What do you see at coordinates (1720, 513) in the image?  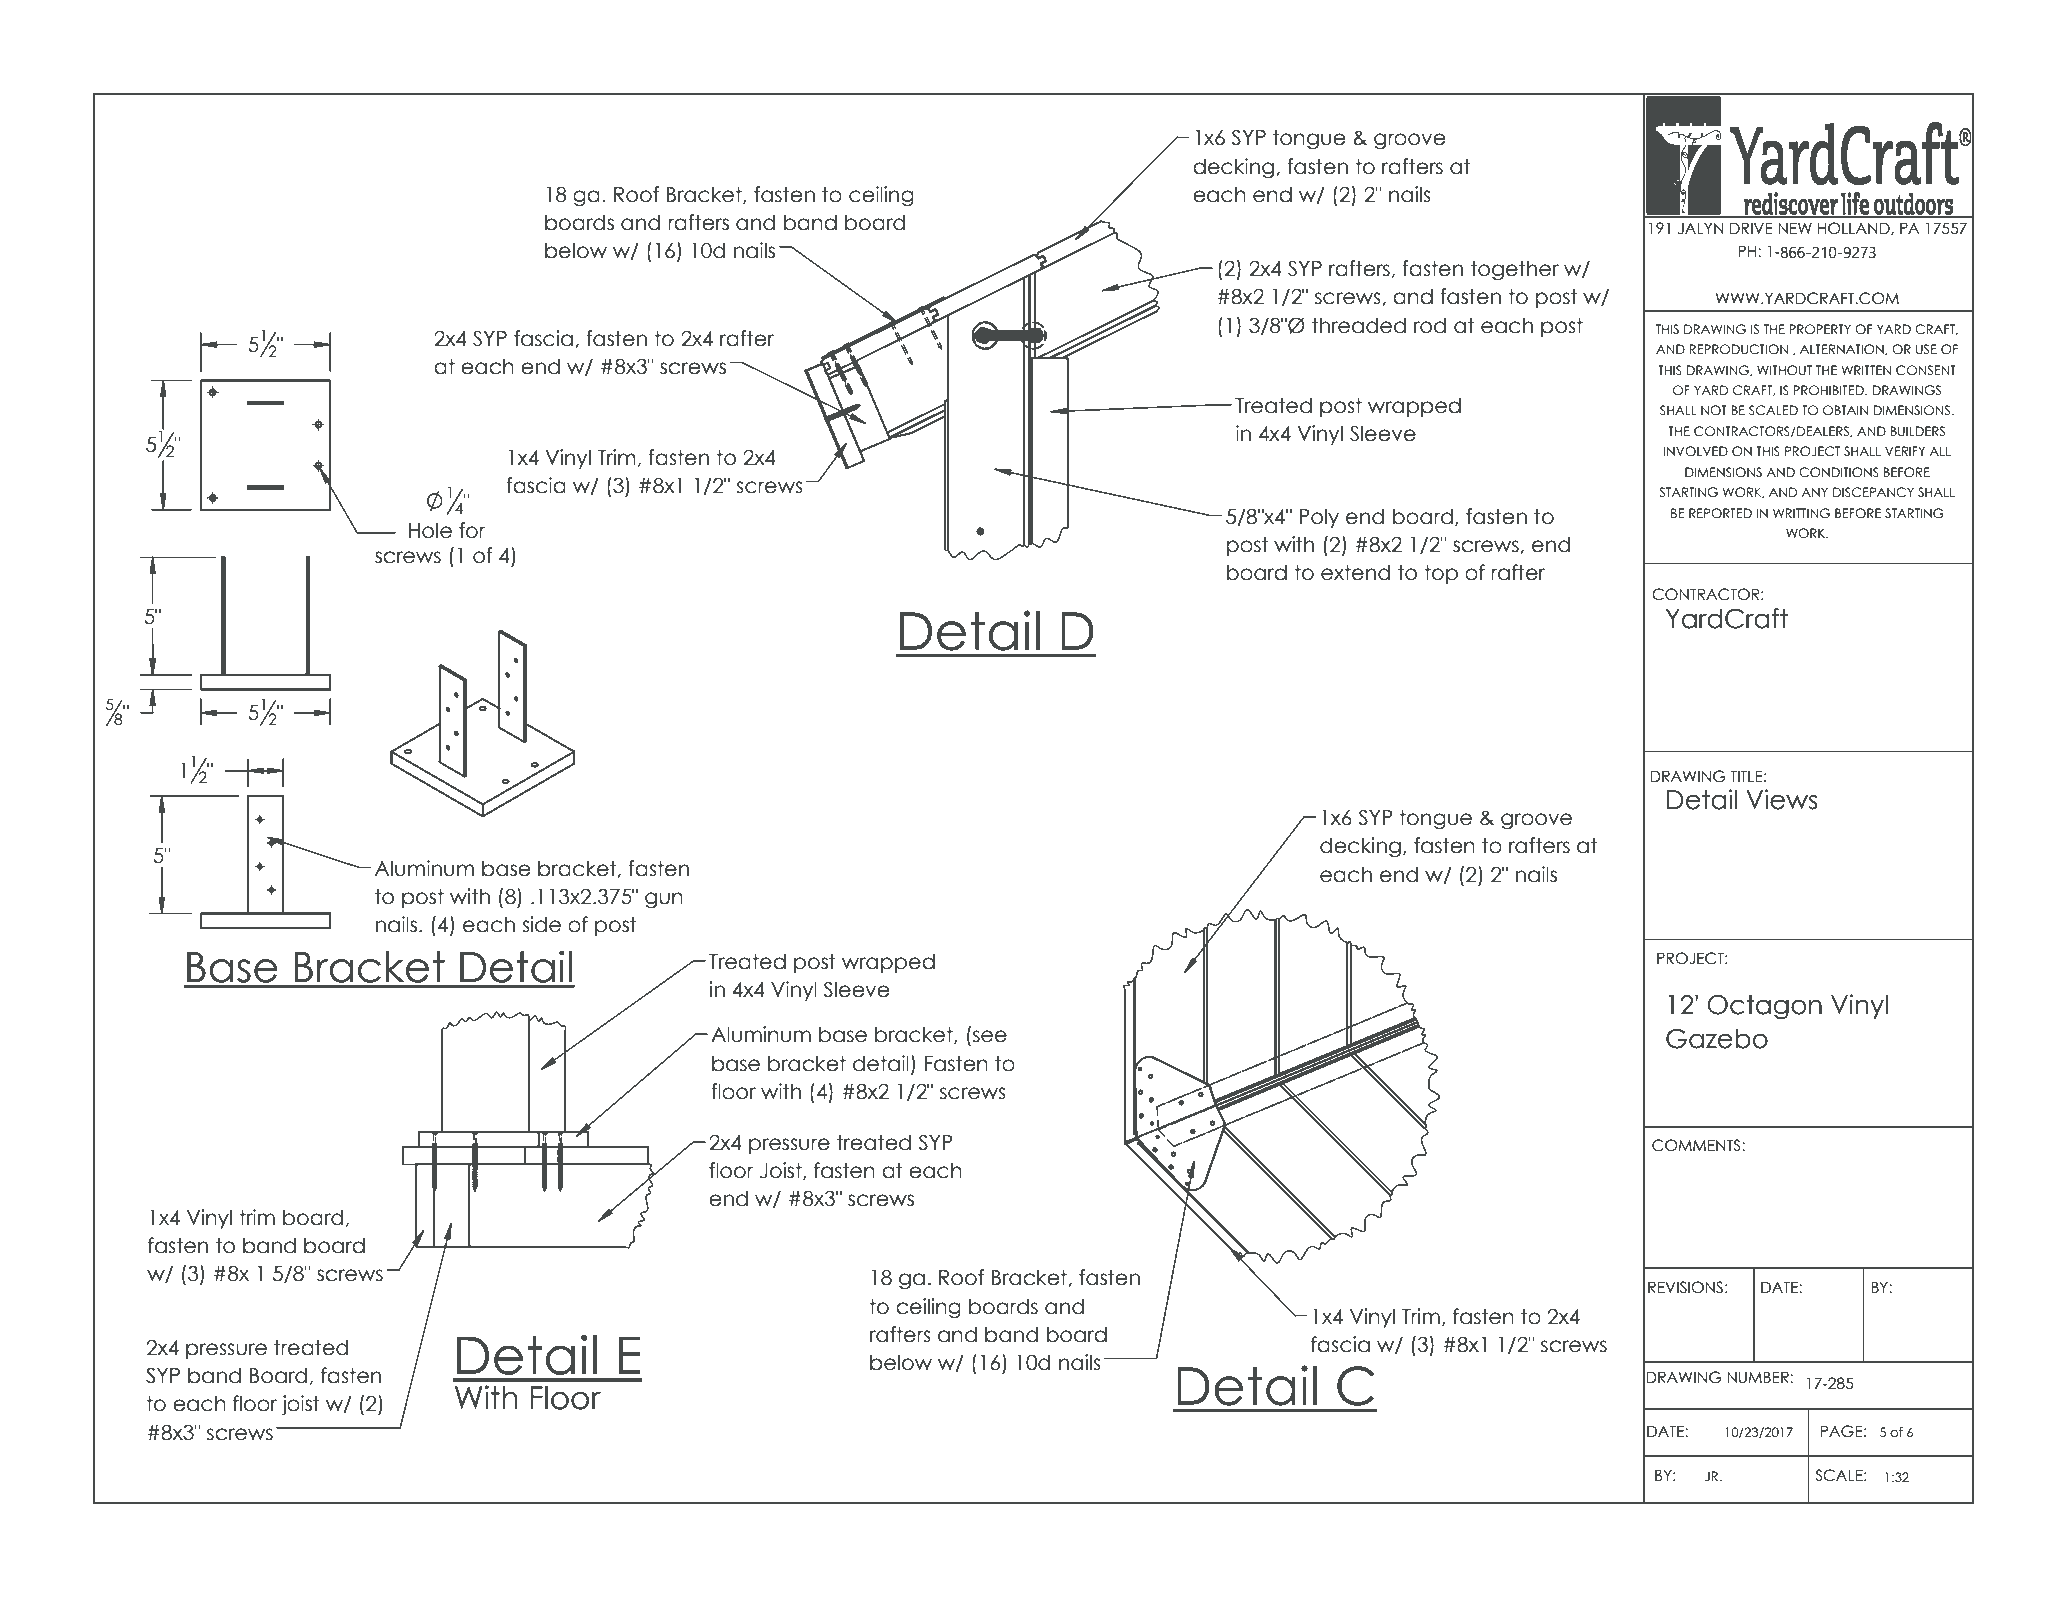 I see `REPORTED` at bounding box center [1720, 513].
